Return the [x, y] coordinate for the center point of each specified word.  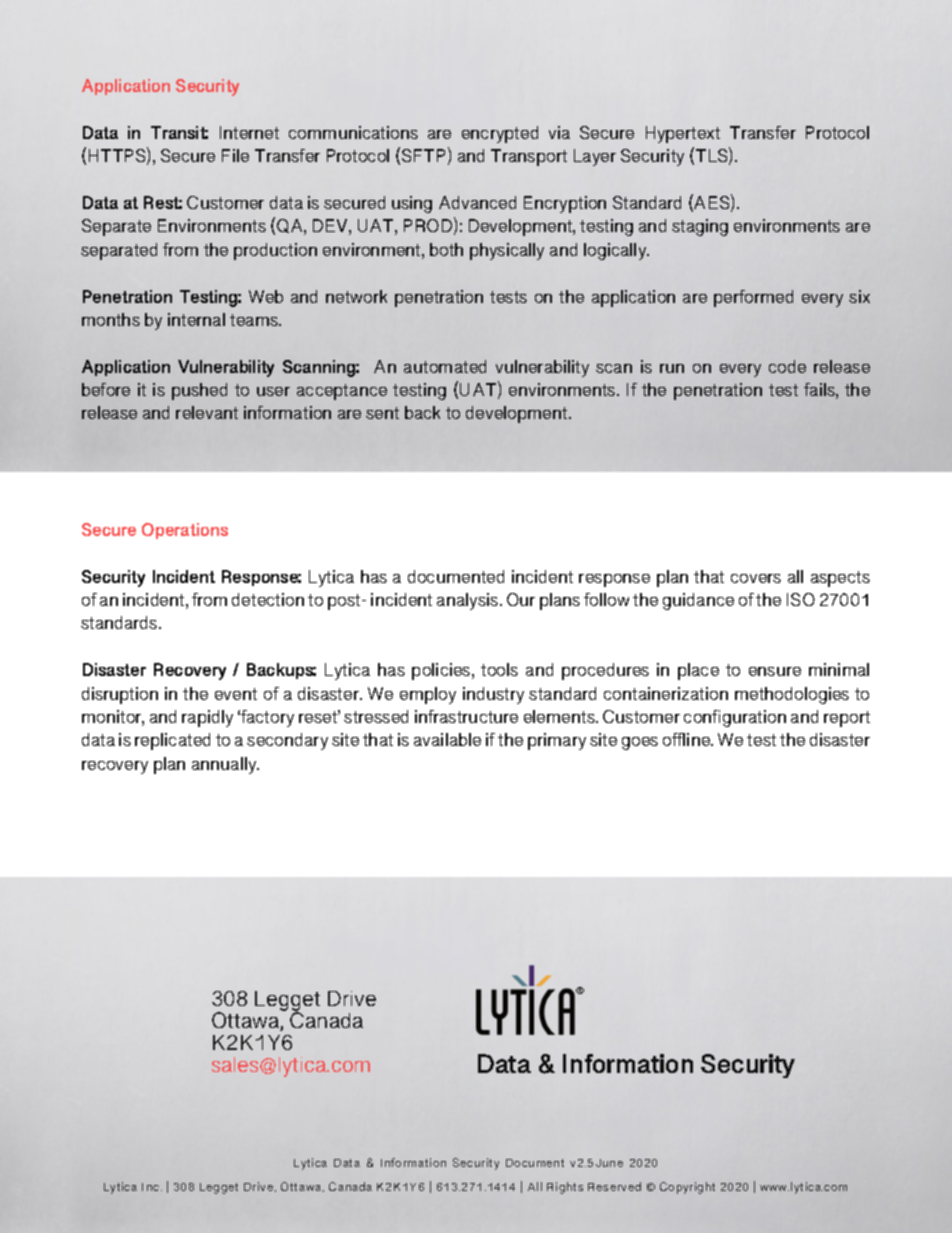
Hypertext [683, 134]
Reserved [614, 1186]
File [235, 155]
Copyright [687, 1188]
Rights [565, 1188]
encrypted [500, 134]
